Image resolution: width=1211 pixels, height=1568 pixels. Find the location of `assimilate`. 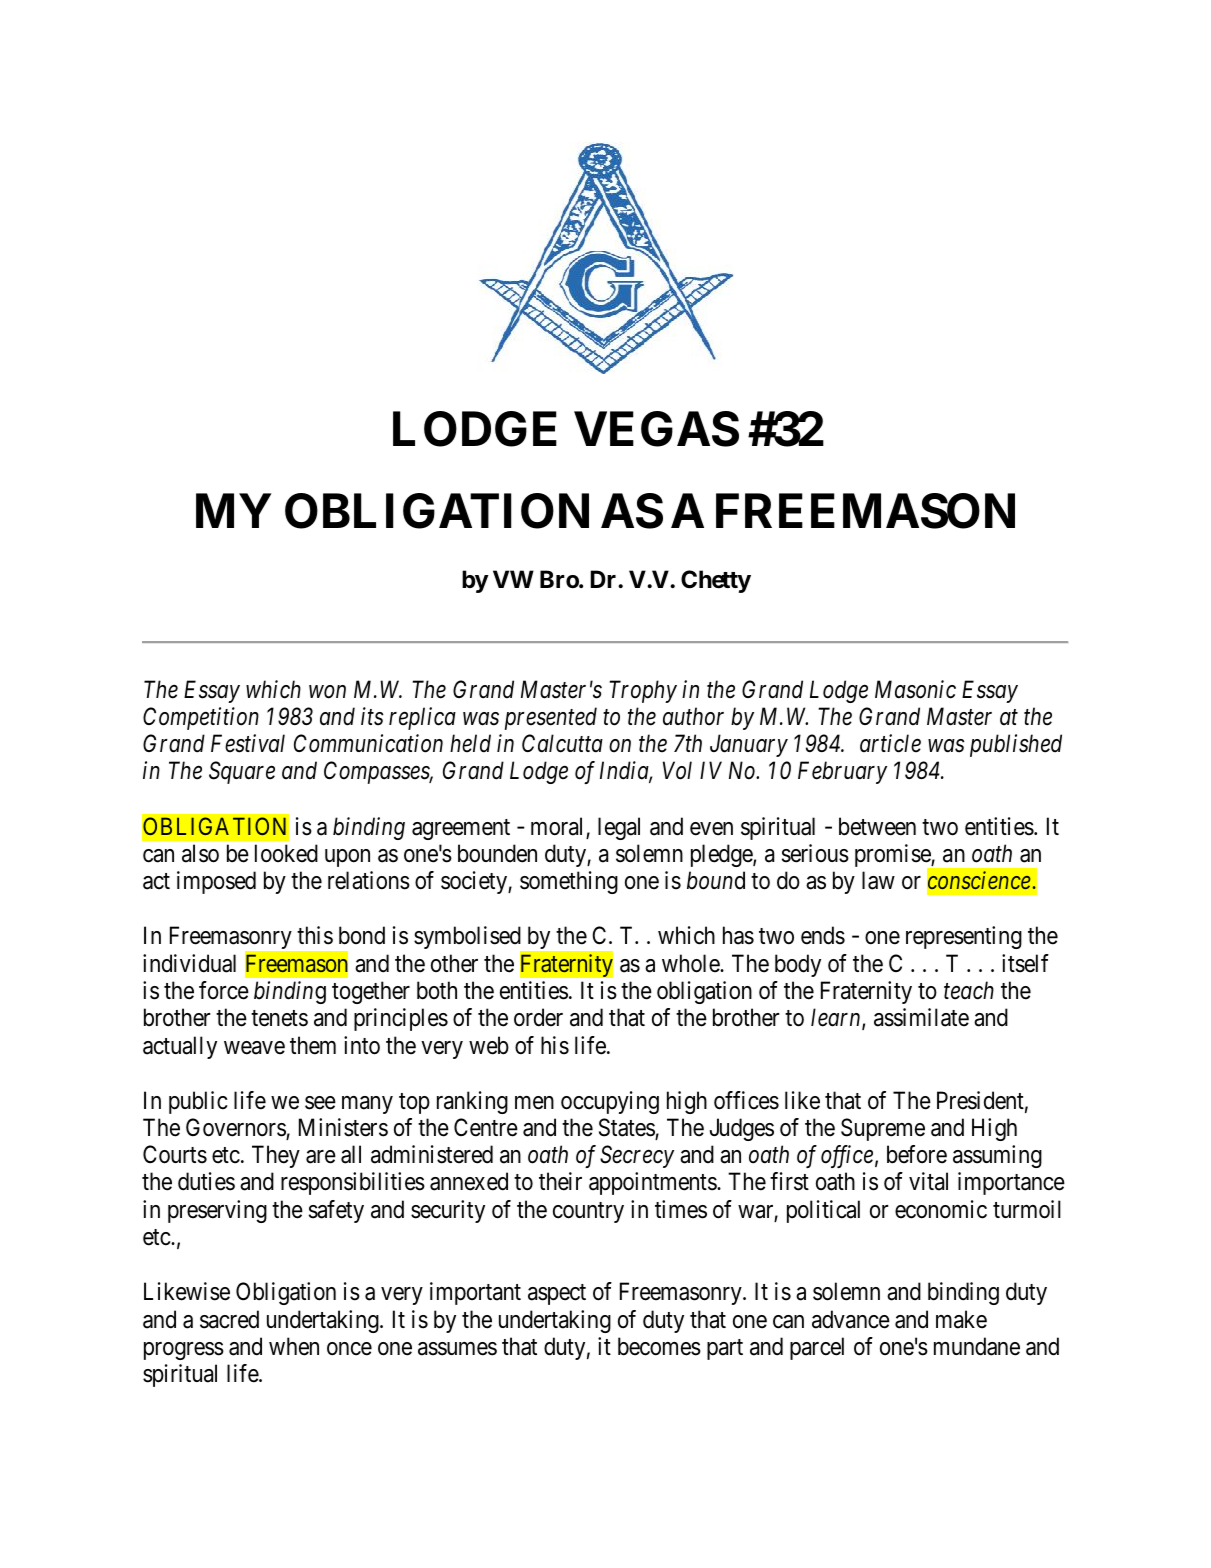

assimilate is located at coordinates (921, 1017).
